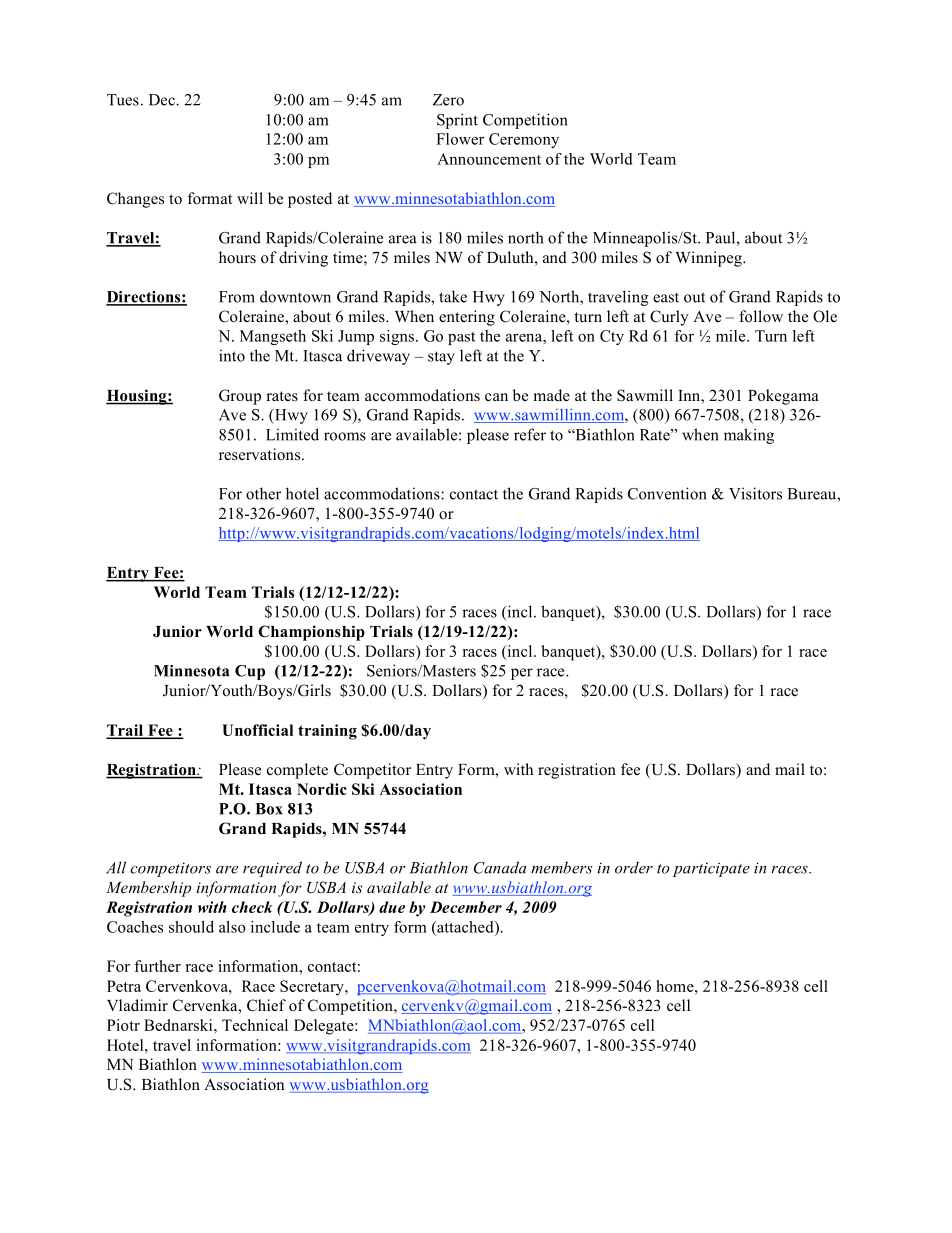 This screenshot has height=1233, width=952. What do you see at coordinates (157, 966) in the screenshot?
I see `further` at bounding box center [157, 966].
